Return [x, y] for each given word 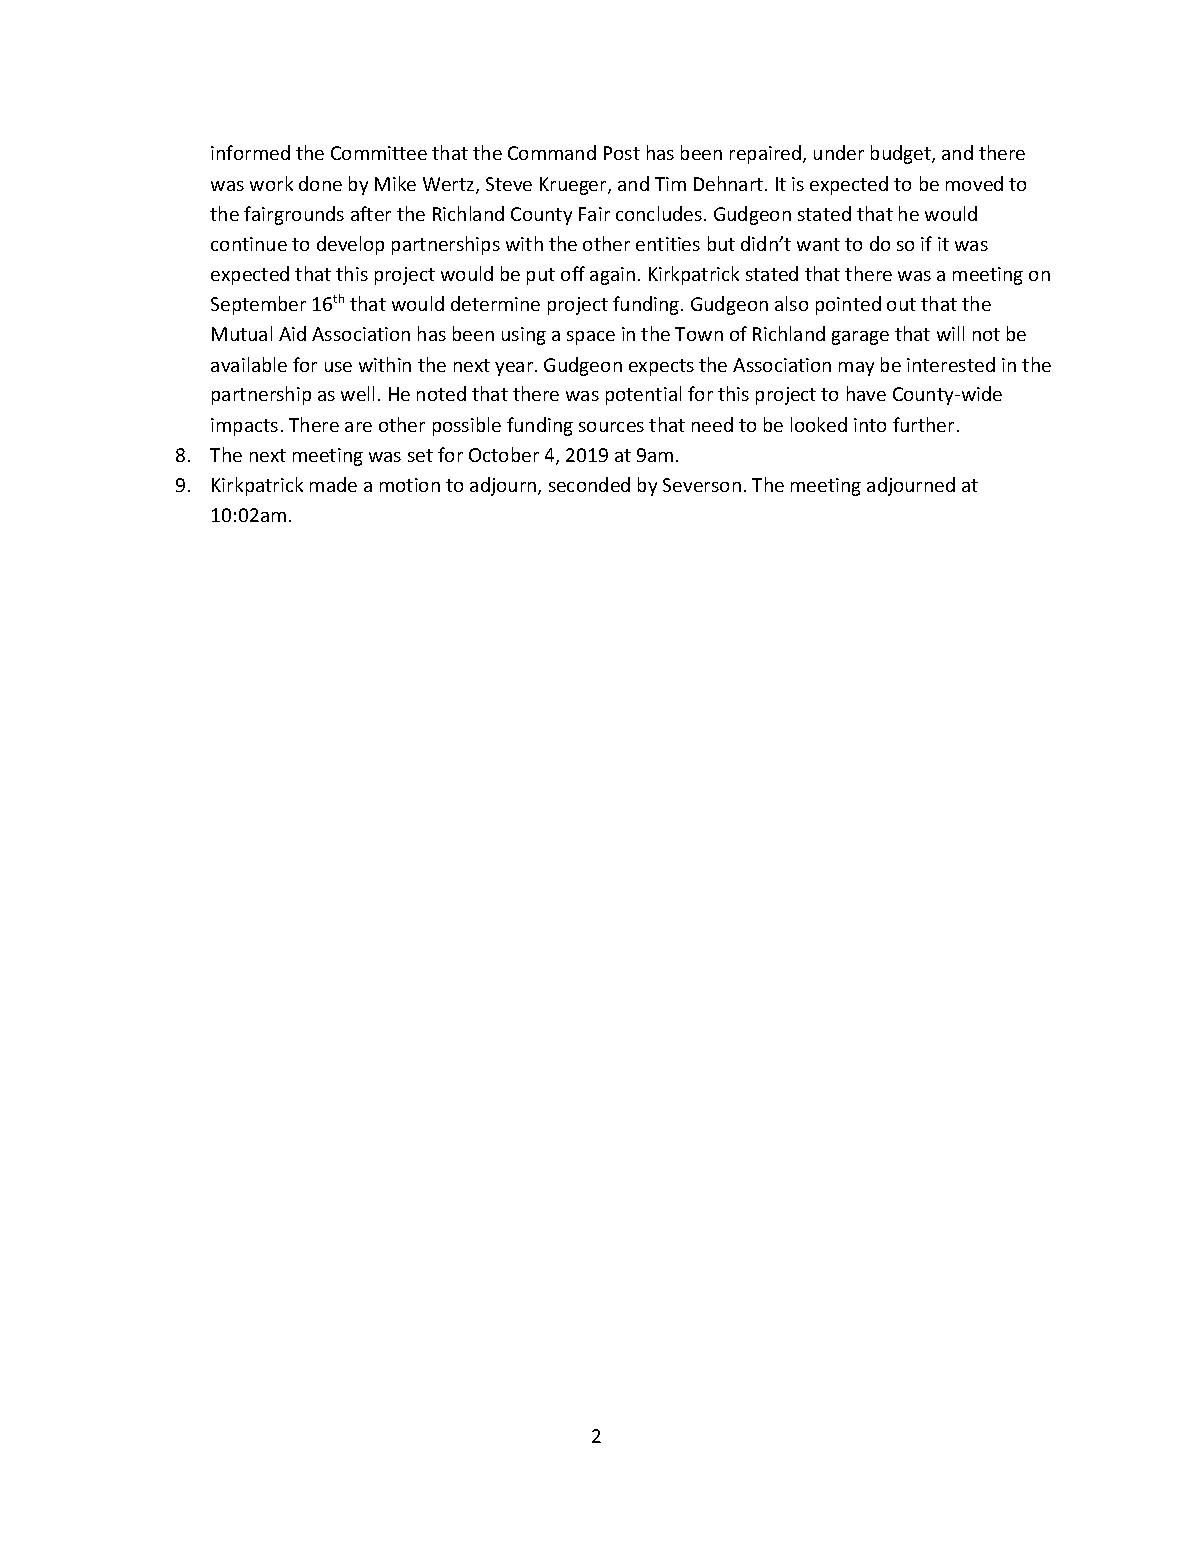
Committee [379, 153]
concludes [659, 213]
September [258, 305]
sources [611, 427]
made [333, 484]
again [612, 276]
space [591, 338]
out [901, 304]
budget [902, 154]
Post [622, 153]
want [818, 244]
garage [860, 338]
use [338, 367]
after [371, 213]
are [358, 427]
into [870, 425]
